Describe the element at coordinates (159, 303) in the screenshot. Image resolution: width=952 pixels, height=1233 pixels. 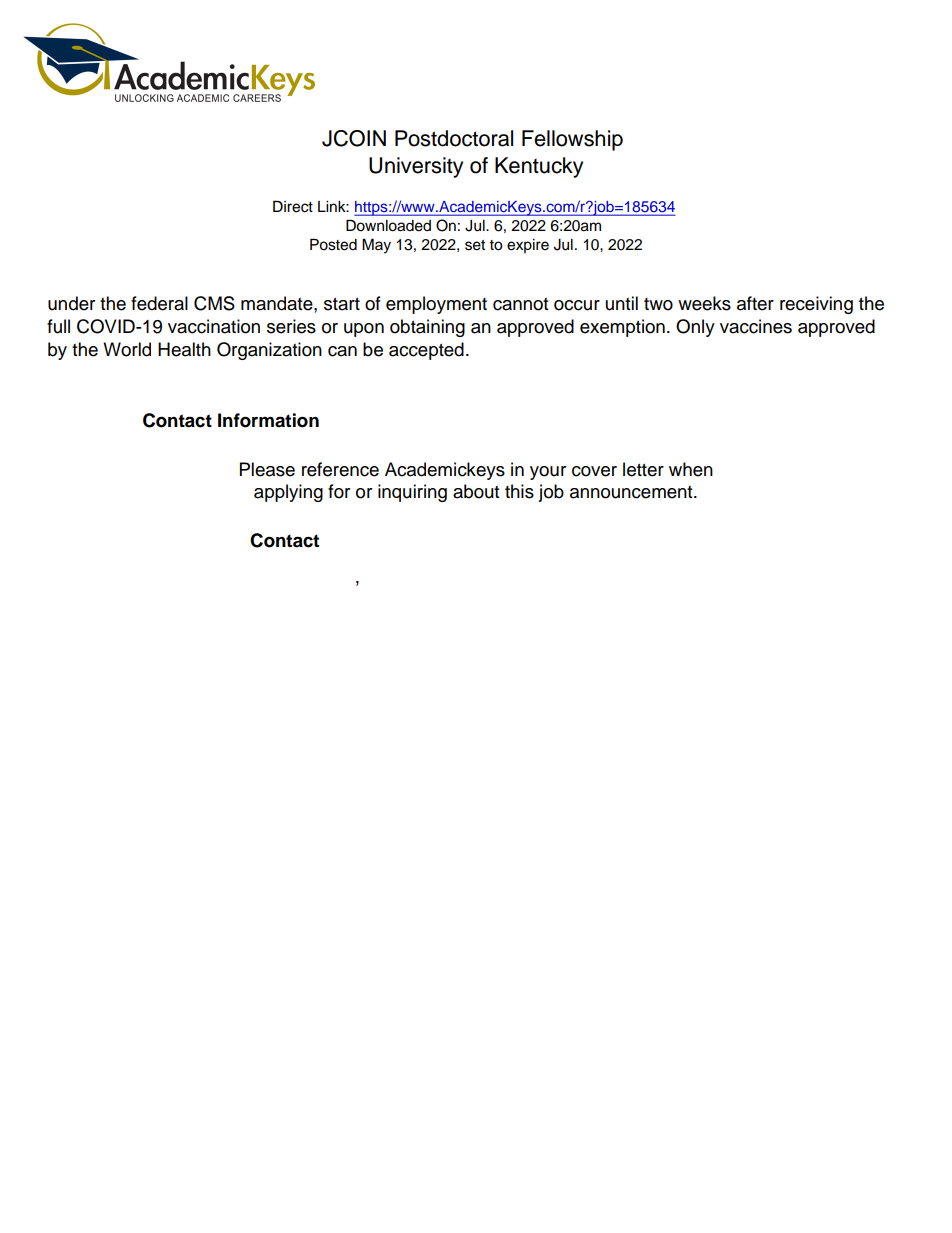
I see `federal` at that location.
